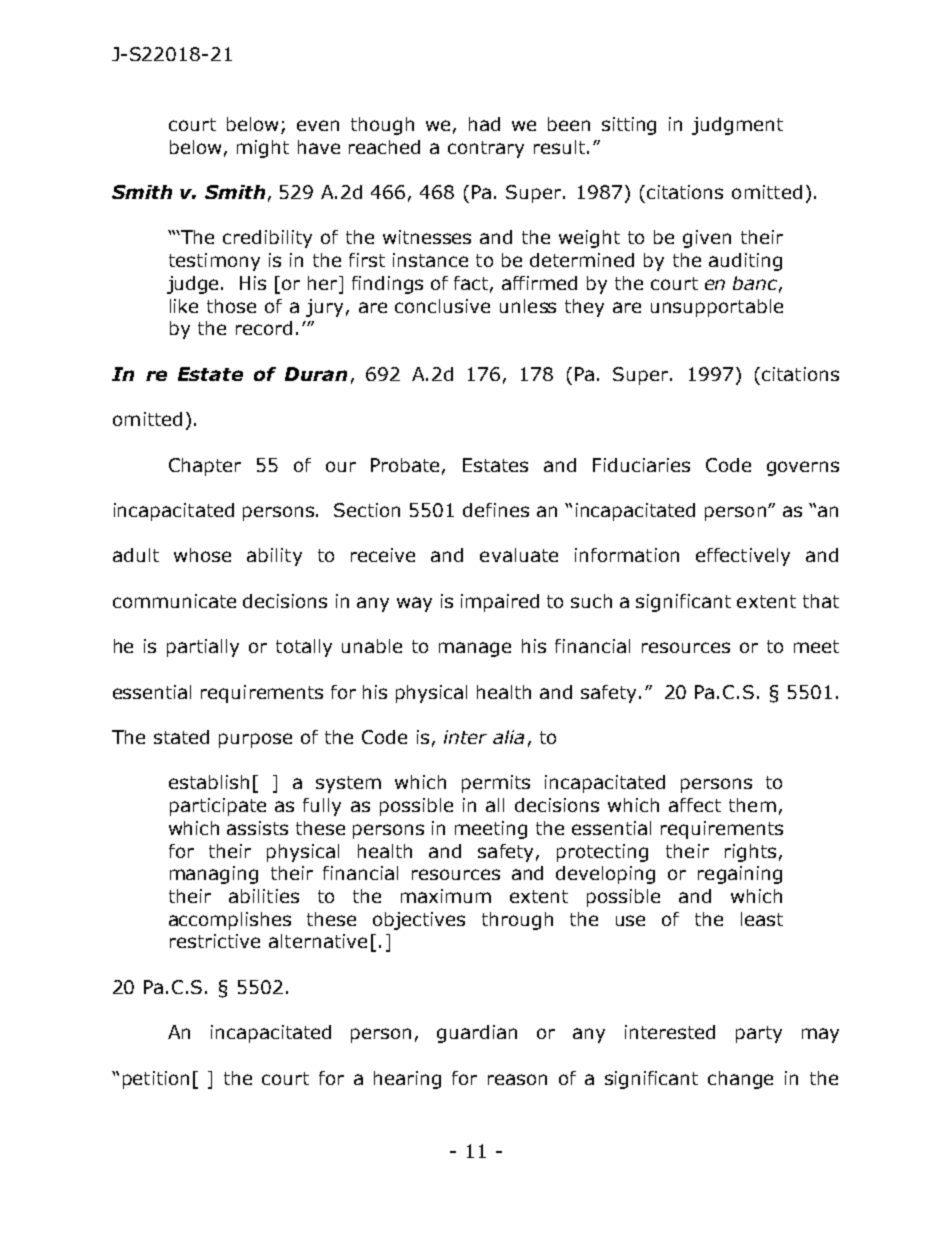  Describe the element at coordinates (508, 737) in the screenshot. I see `alia` at that location.
